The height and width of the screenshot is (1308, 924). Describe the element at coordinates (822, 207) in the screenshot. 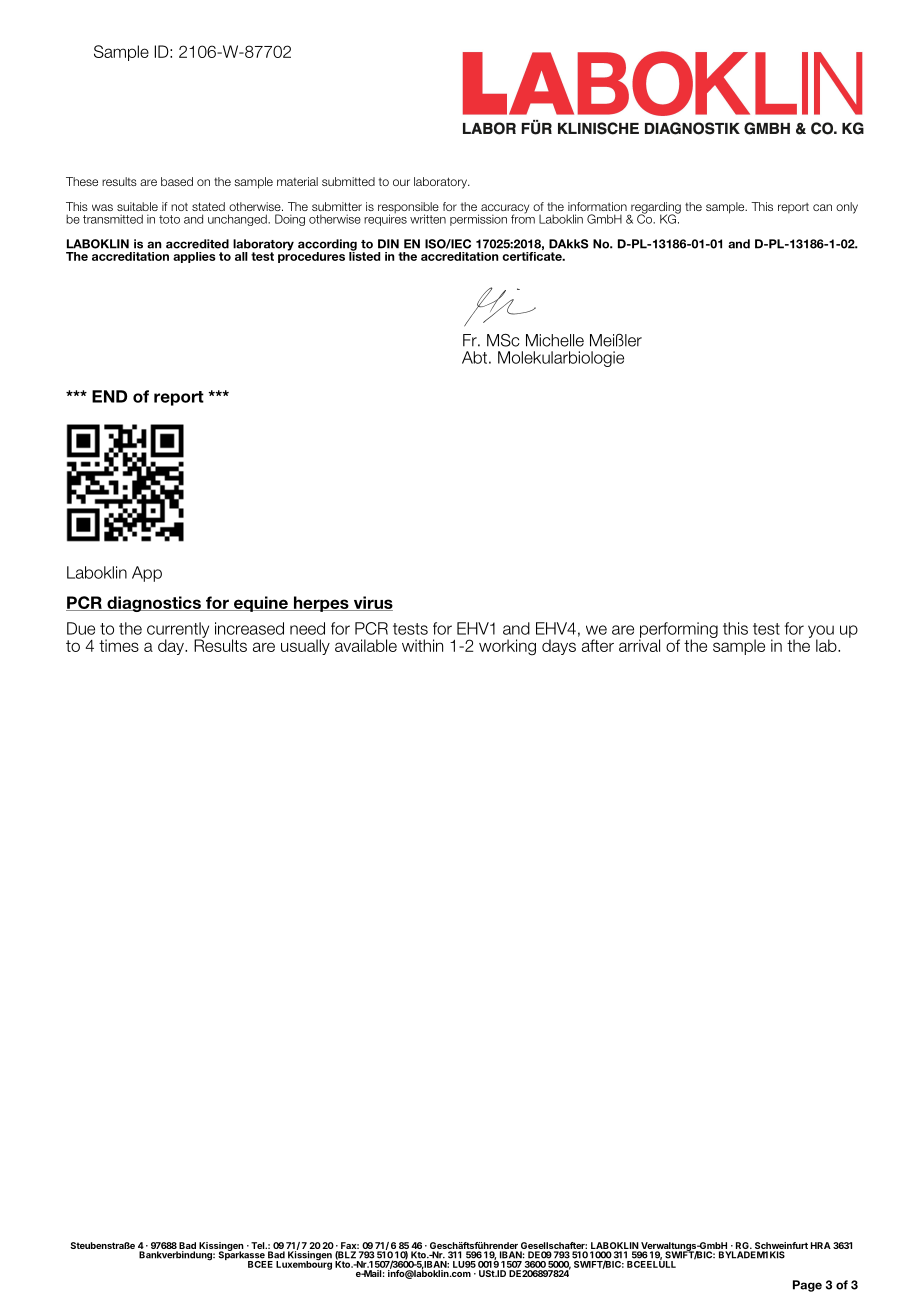

I see `can` at that location.
